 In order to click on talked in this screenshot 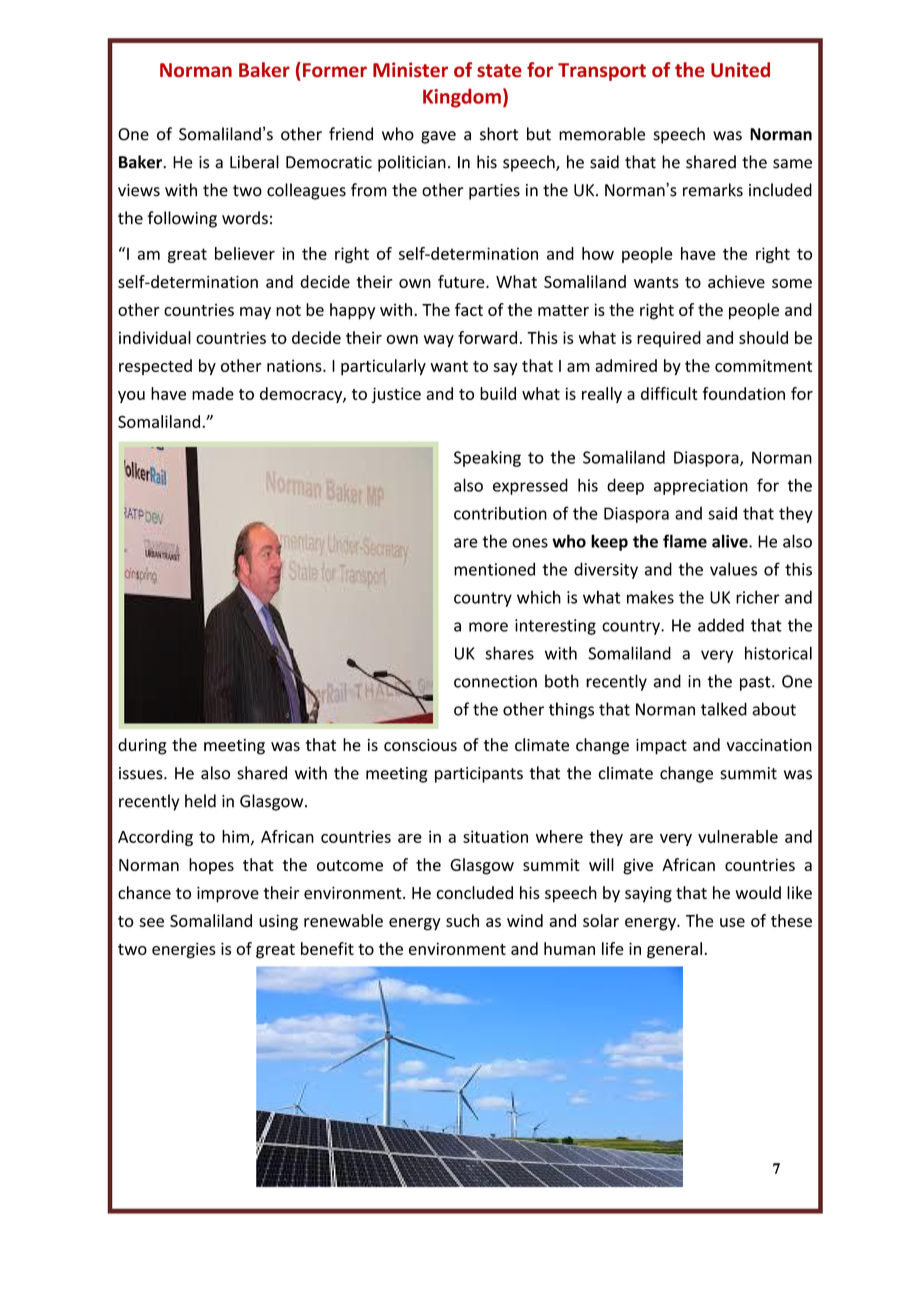, I will do `click(724, 709)`.
